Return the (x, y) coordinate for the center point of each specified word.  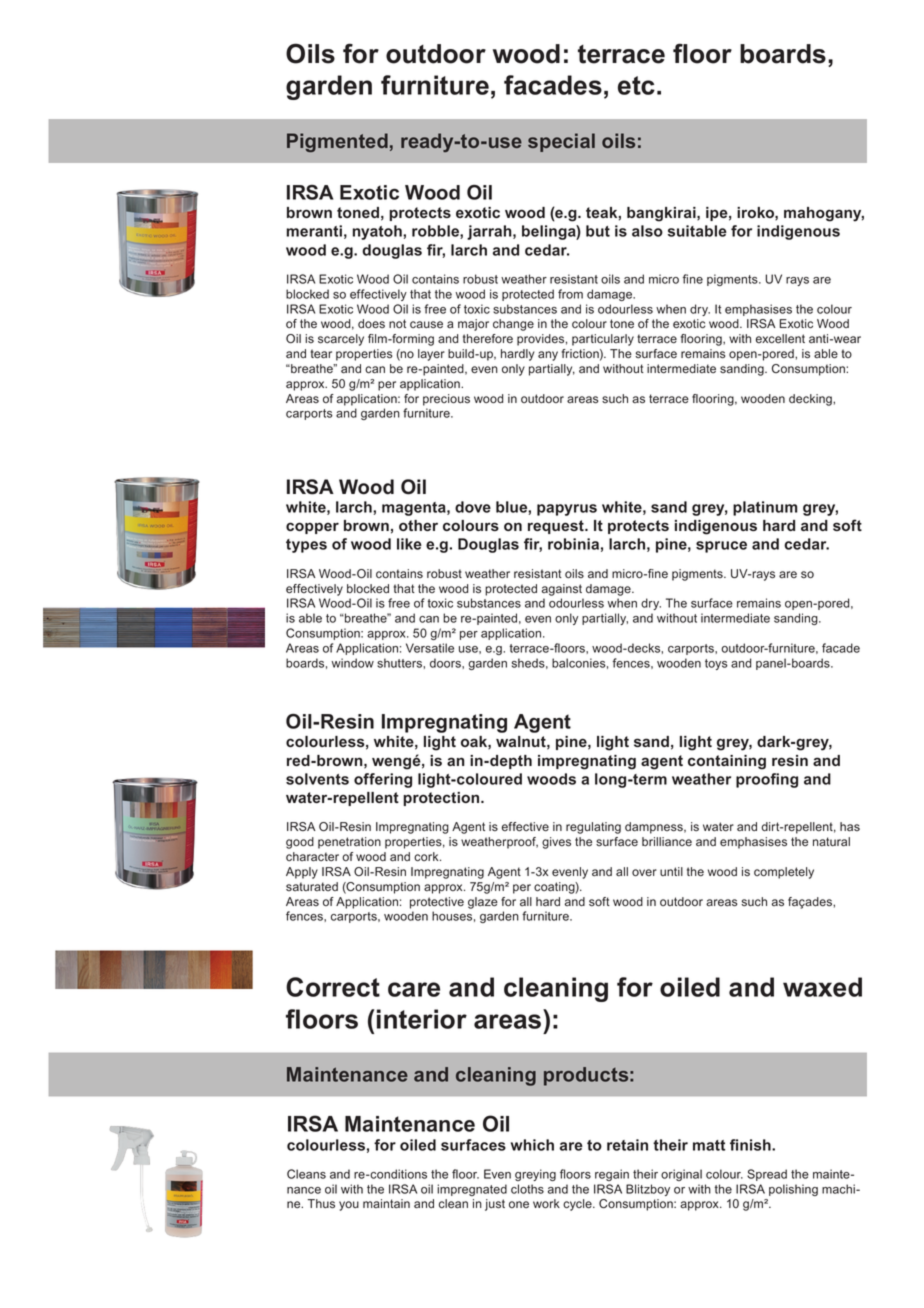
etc (636, 85)
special (561, 142)
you (349, 1206)
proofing (767, 780)
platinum (765, 508)
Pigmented (337, 142)
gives (556, 843)
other (418, 525)
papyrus (567, 510)
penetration (349, 843)
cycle (578, 1205)
